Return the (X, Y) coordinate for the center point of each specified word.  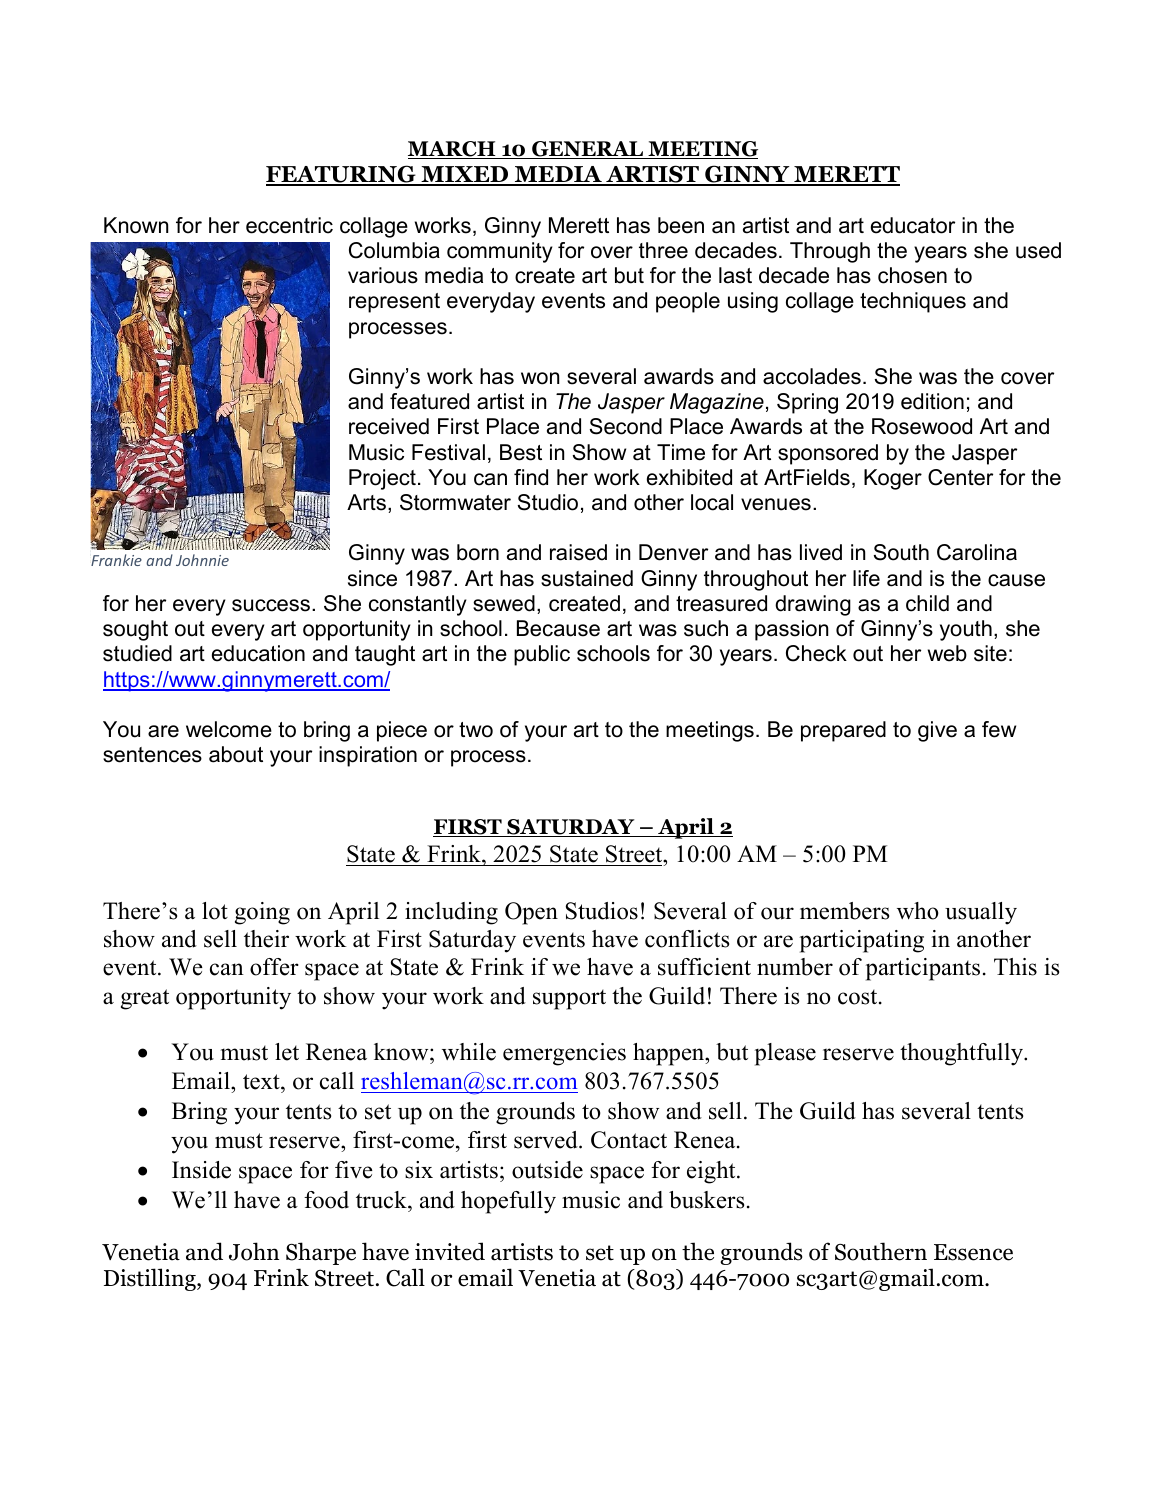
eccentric (289, 225)
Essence (973, 1252)
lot (215, 911)
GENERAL (588, 150)
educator (913, 225)
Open (531, 913)
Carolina (977, 552)
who (918, 911)
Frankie (116, 560)
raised (578, 552)
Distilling (151, 1279)
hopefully (508, 1202)
